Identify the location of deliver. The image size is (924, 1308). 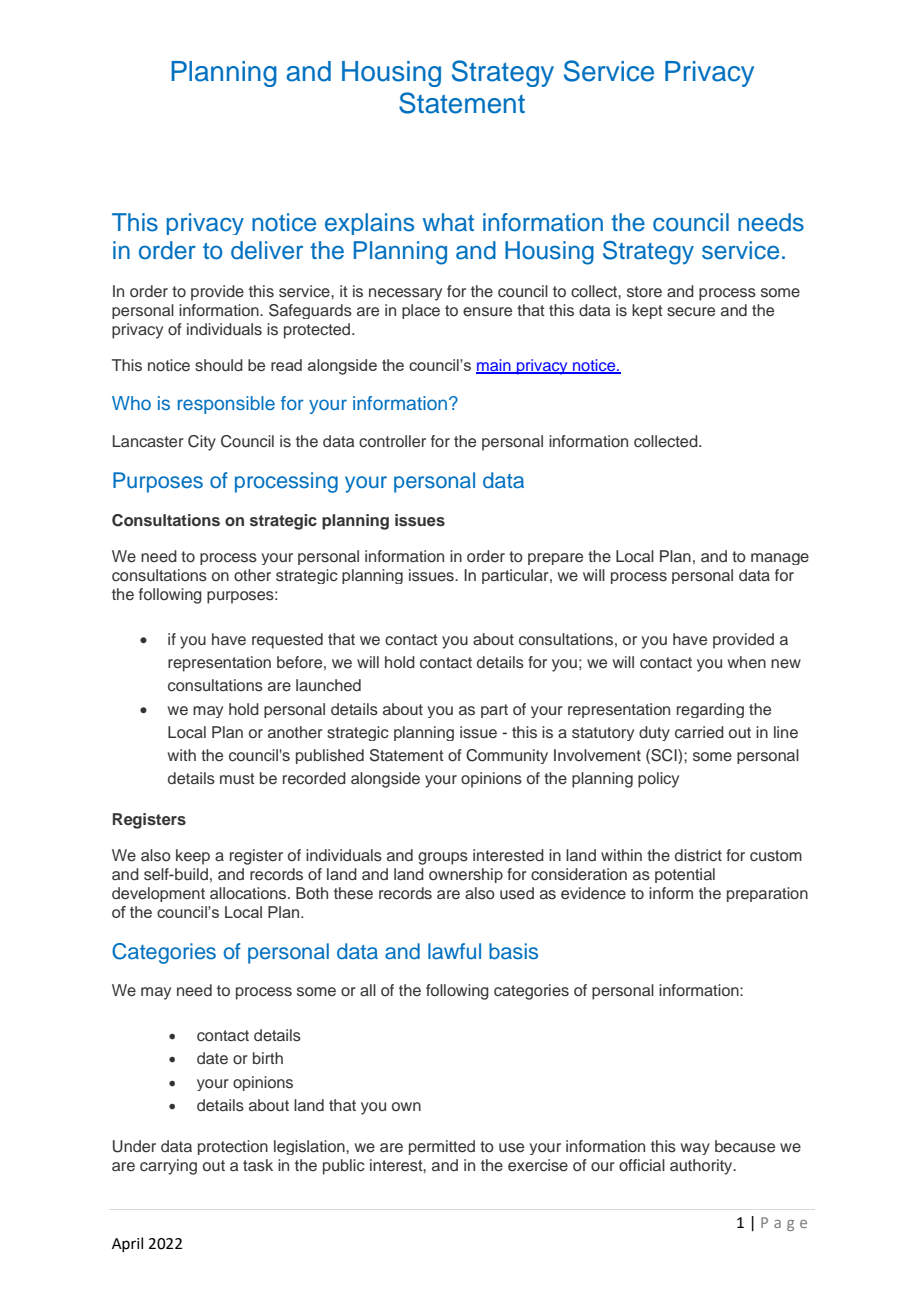
(267, 250).
